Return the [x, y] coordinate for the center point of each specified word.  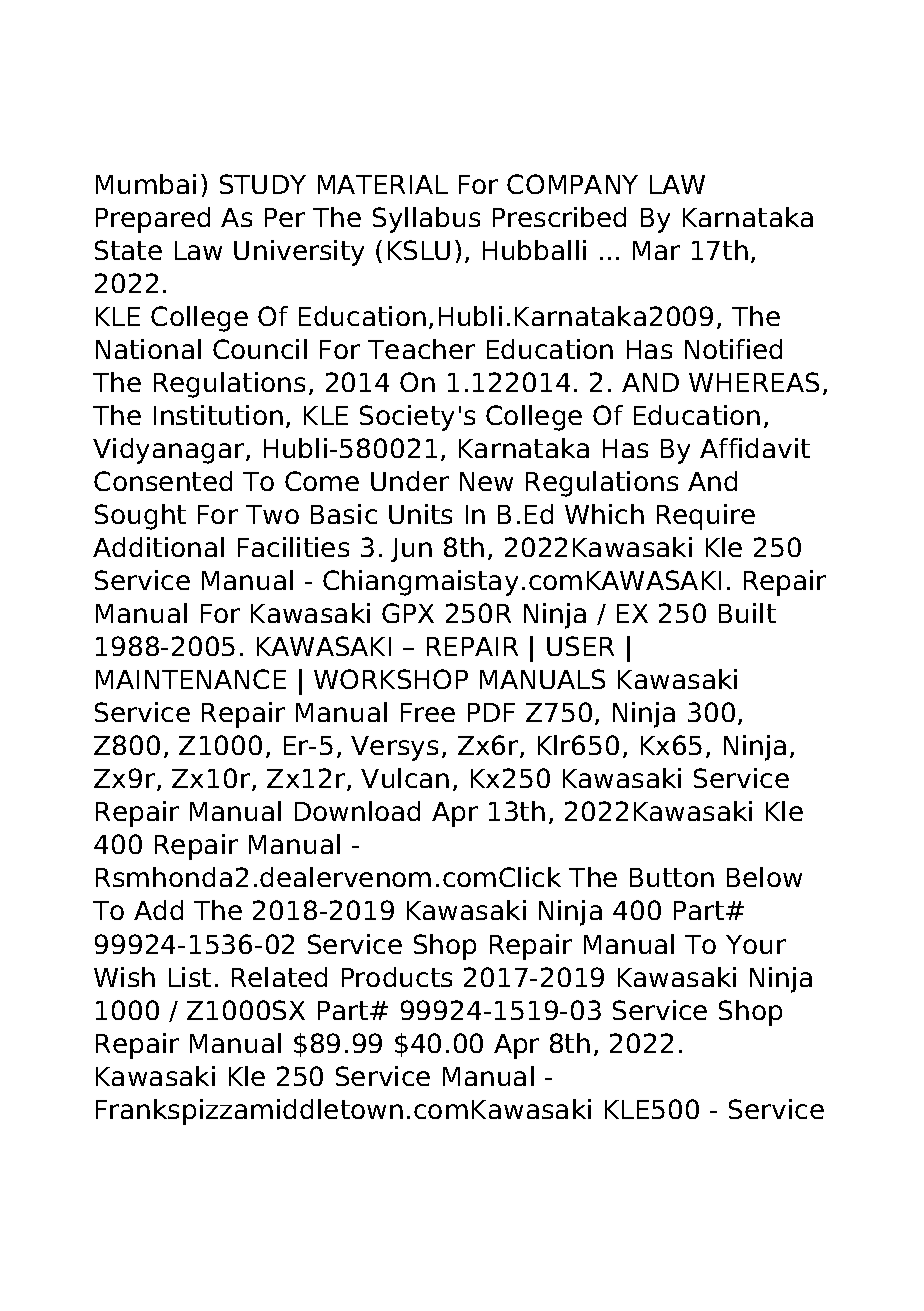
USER [580, 646]
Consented [163, 481]
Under [410, 481]
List [190, 977]
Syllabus [426, 220]
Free [428, 712]
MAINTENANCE [191, 679]
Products [397, 977]
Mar [656, 250]
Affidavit [755, 448]
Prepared [153, 220]
